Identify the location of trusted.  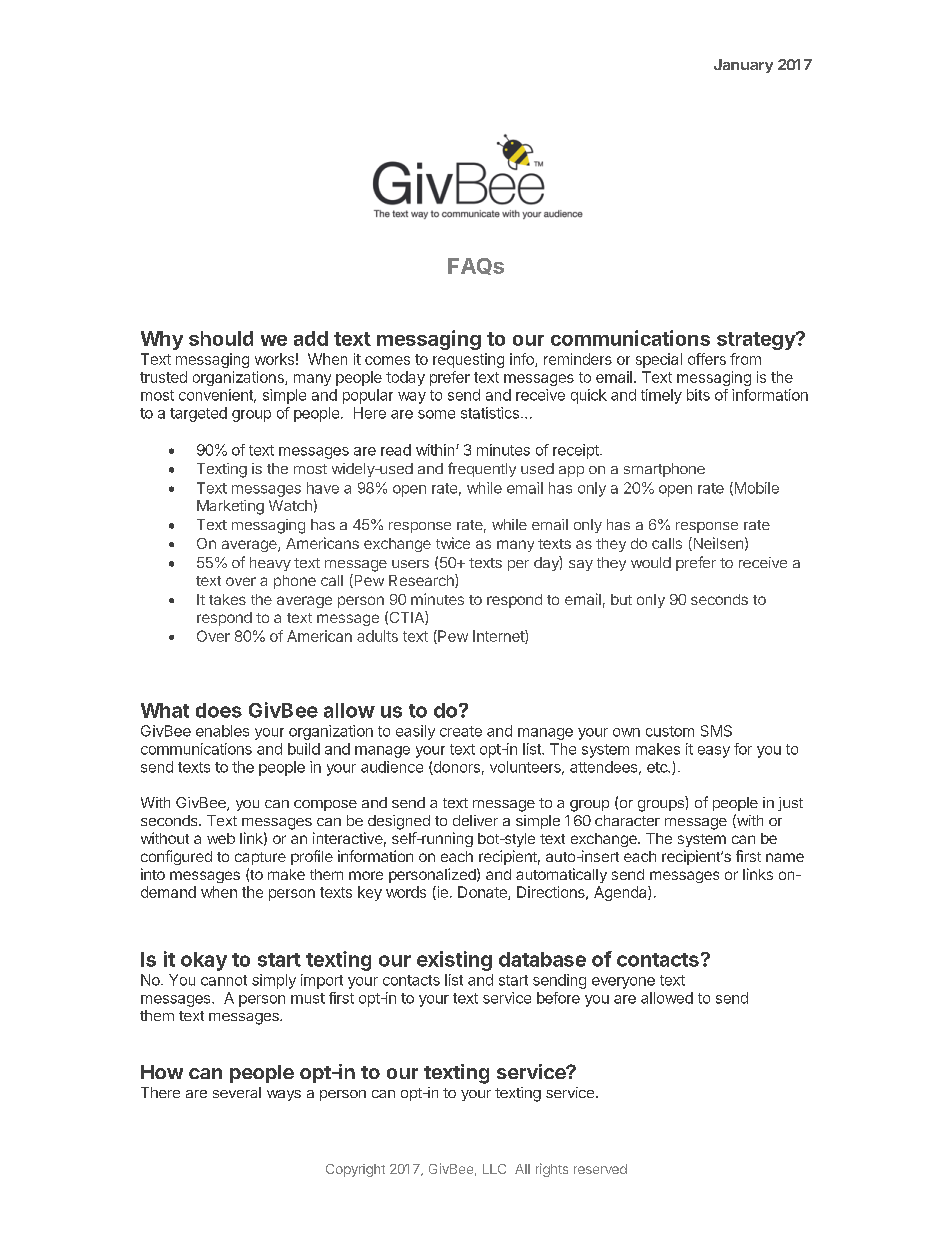
(163, 377).
